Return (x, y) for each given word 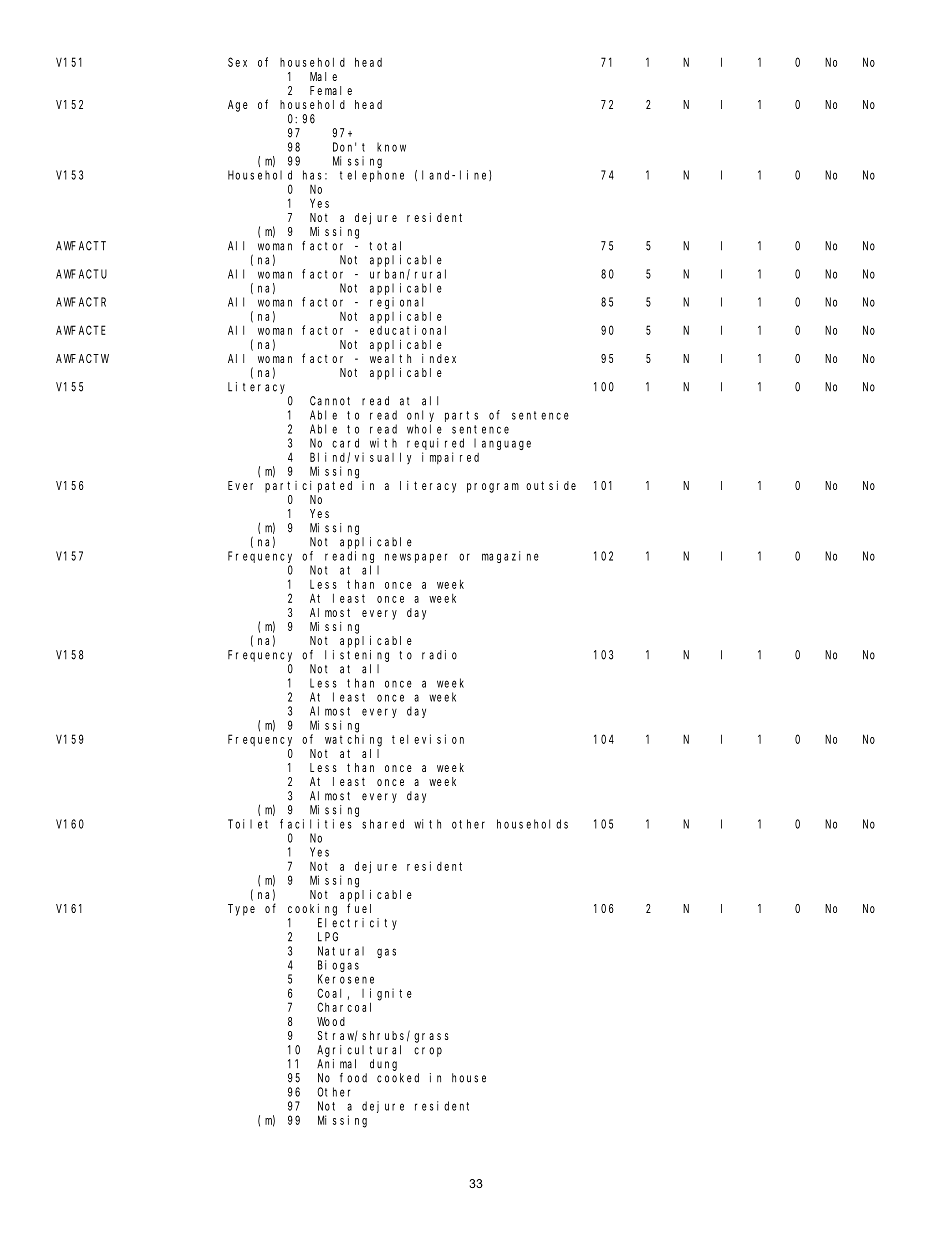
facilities (316, 824)
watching (353, 740)
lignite (387, 994)
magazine (510, 557)
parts (461, 416)
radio (439, 655)
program (493, 488)
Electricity (357, 924)
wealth (390, 358)
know (391, 147)
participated (308, 487)
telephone (372, 176)
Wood (331, 1021)
